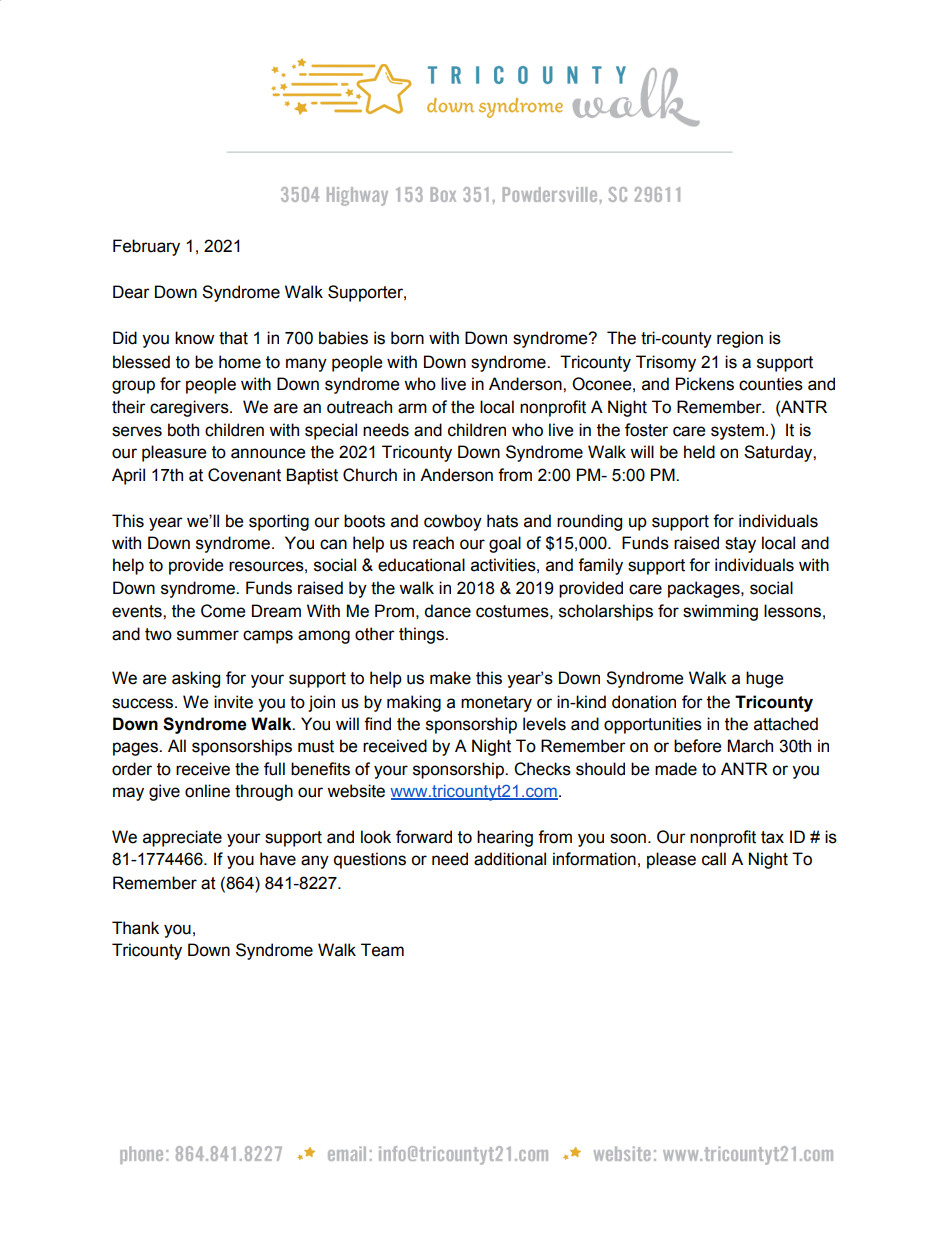  What do you see at coordinates (740, 339) in the screenshot?
I see `region` at bounding box center [740, 339].
